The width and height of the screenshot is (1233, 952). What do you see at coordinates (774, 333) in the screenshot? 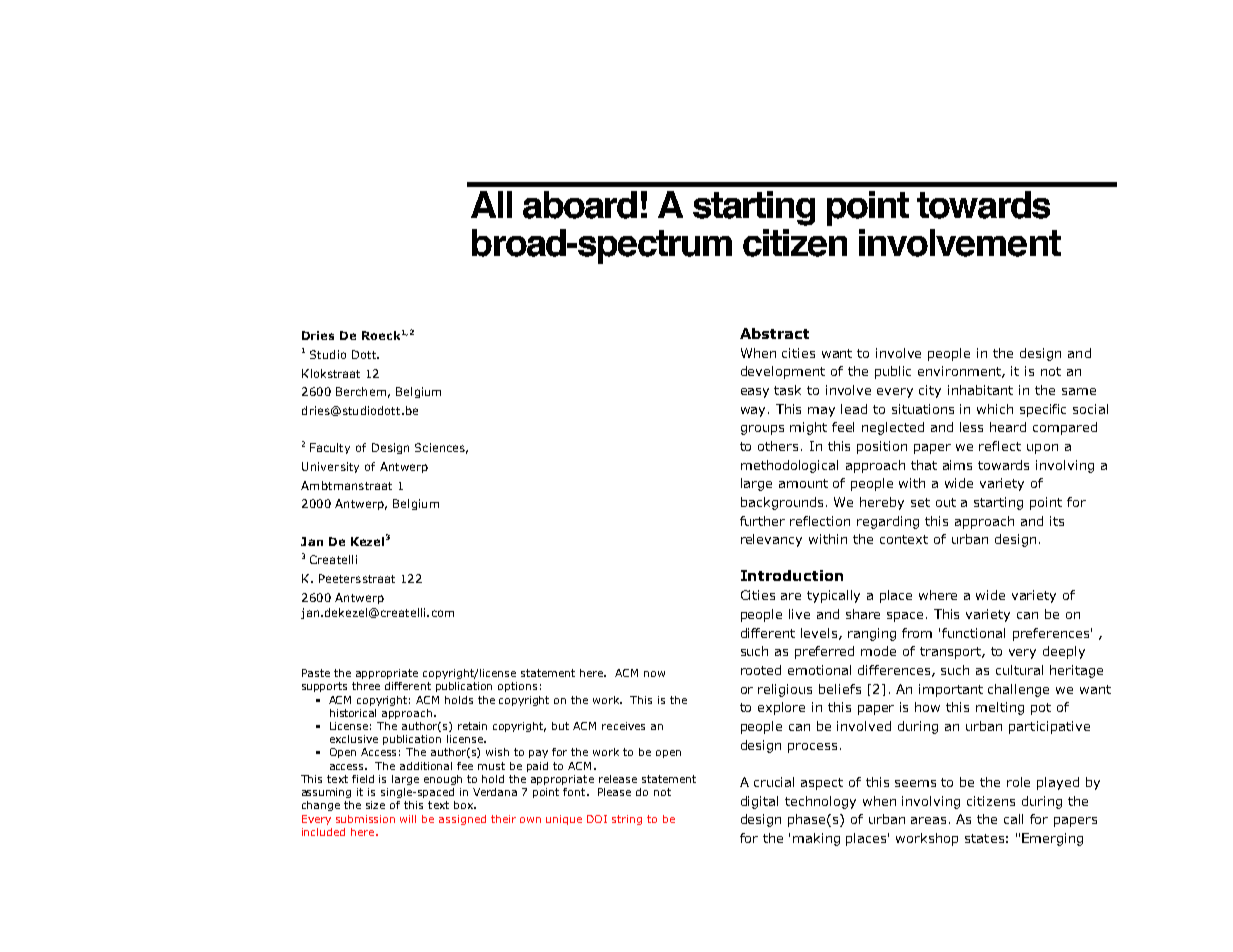
I see `Abstract` at bounding box center [774, 333].
